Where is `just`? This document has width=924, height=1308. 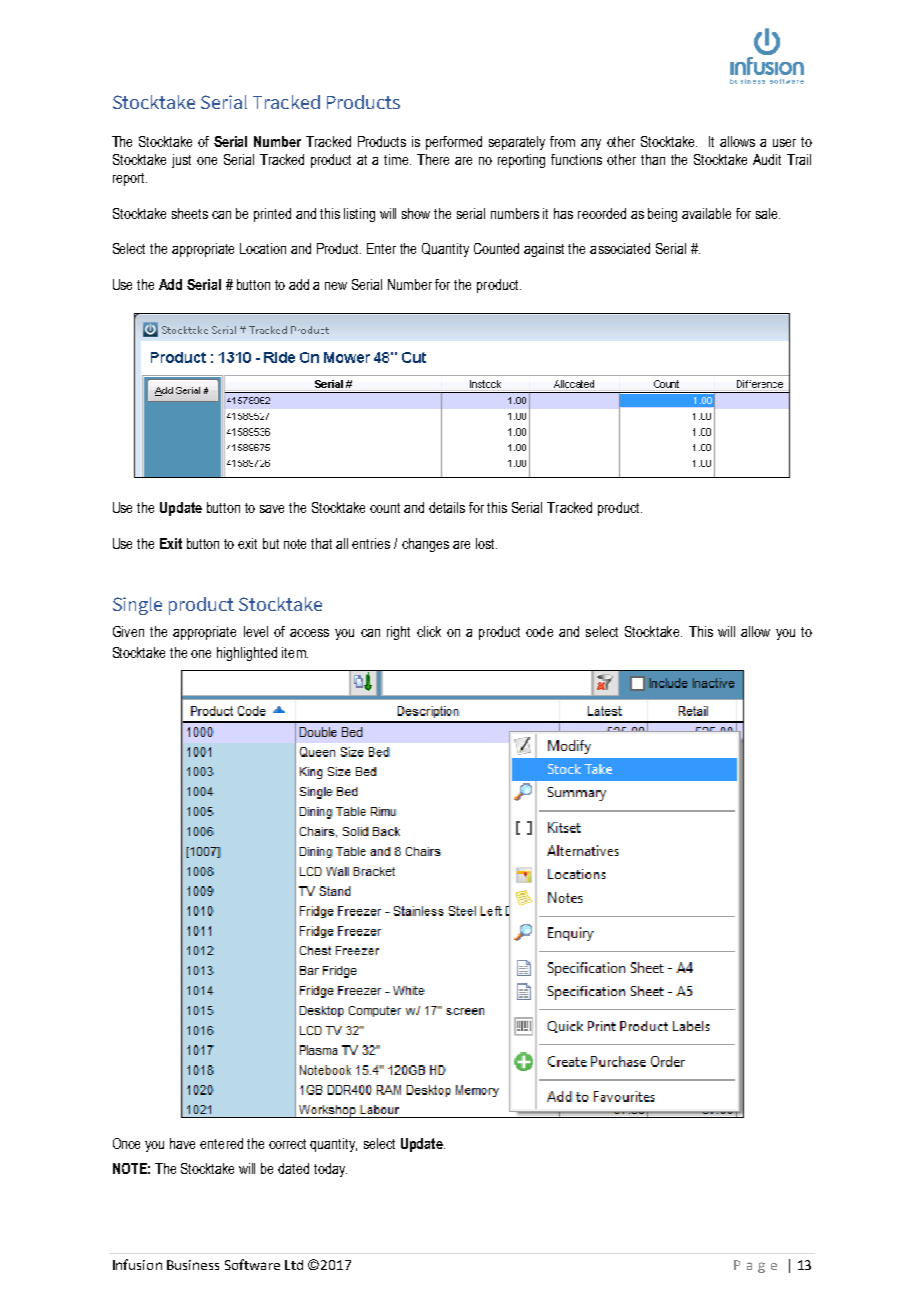 just is located at coordinates (181, 161).
